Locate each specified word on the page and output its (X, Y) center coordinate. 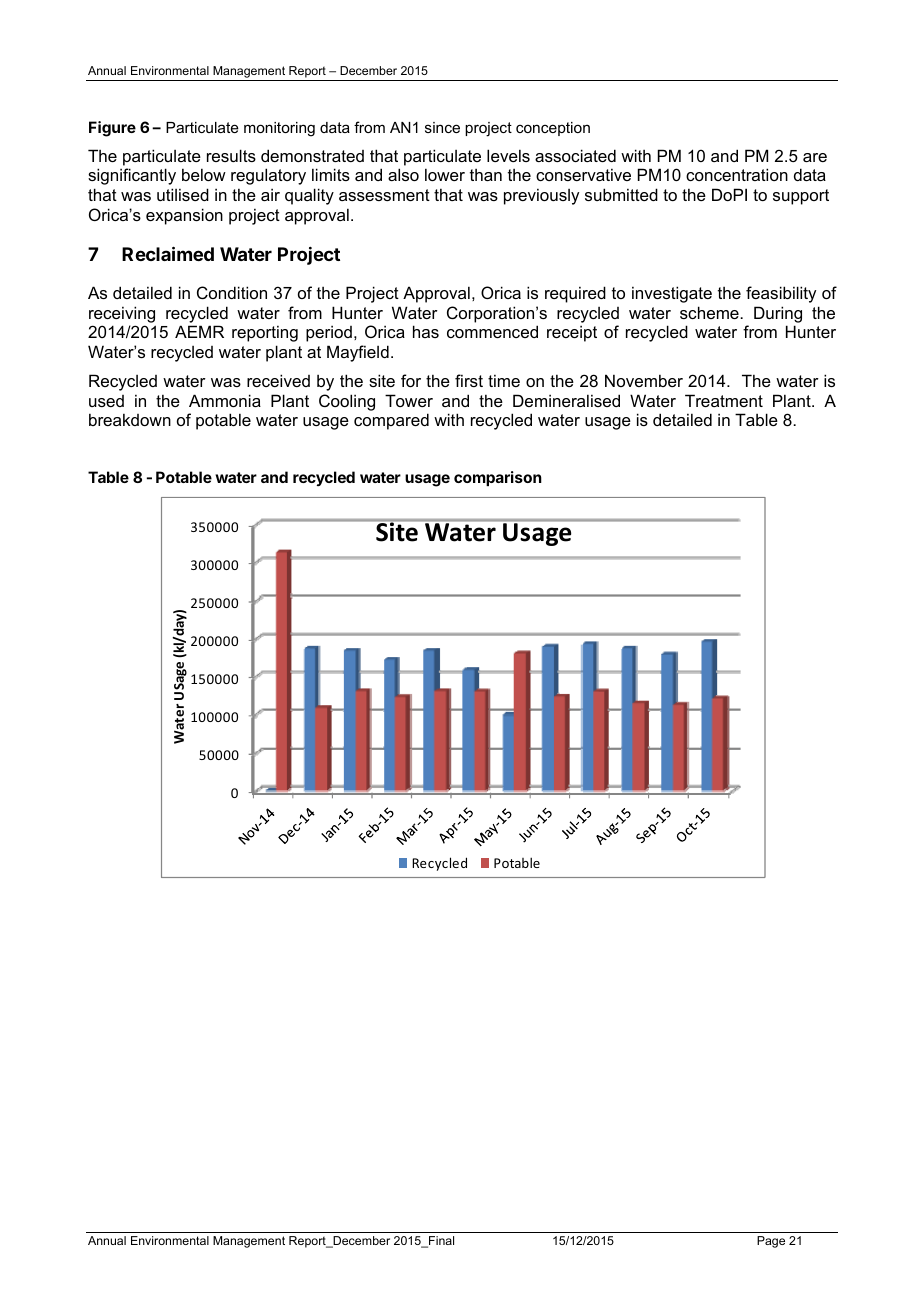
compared (391, 421)
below (204, 174)
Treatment (724, 400)
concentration (737, 174)
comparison (498, 478)
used (106, 401)
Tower (409, 400)
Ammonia (225, 400)
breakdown (130, 419)
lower (445, 174)
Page (771, 1242)
